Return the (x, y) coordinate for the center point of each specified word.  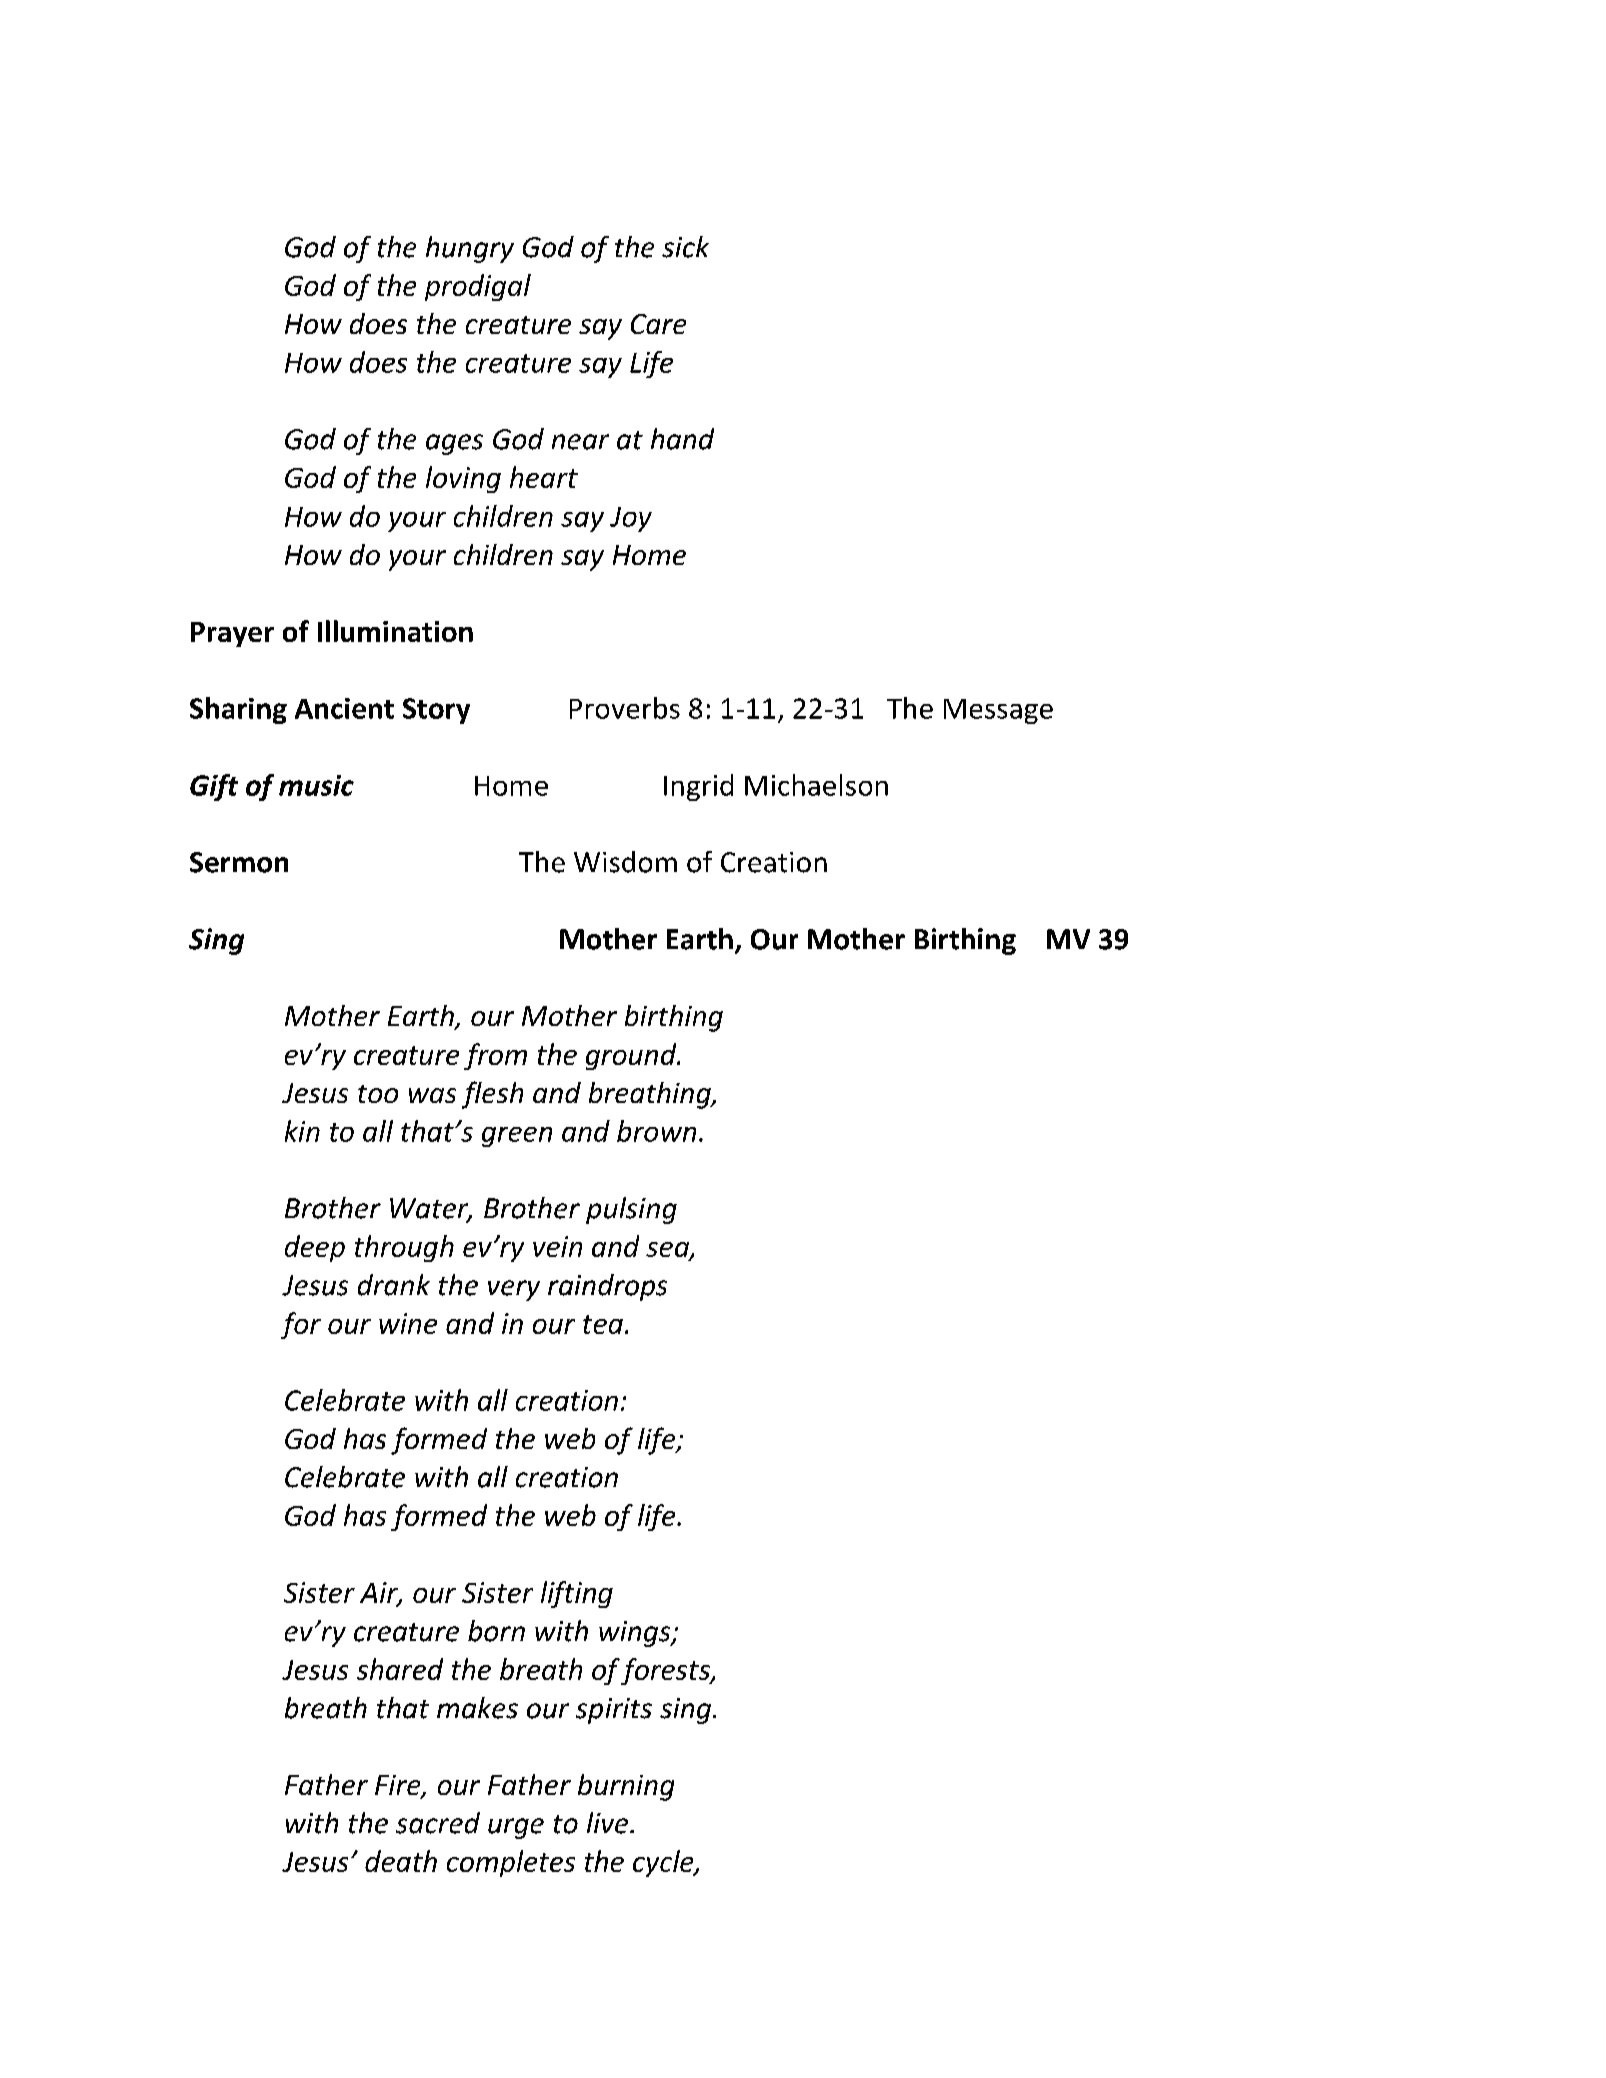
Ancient (344, 708)
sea (668, 1250)
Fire (399, 1786)
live (609, 1823)
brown (656, 1131)
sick (685, 247)
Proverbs (625, 708)
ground (632, 1056)
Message (998, 711)
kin (302, 1131)
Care (658, 324)
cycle (664, 1863)
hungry (470, 249)
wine (408, 1323)
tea (603, 1324)
